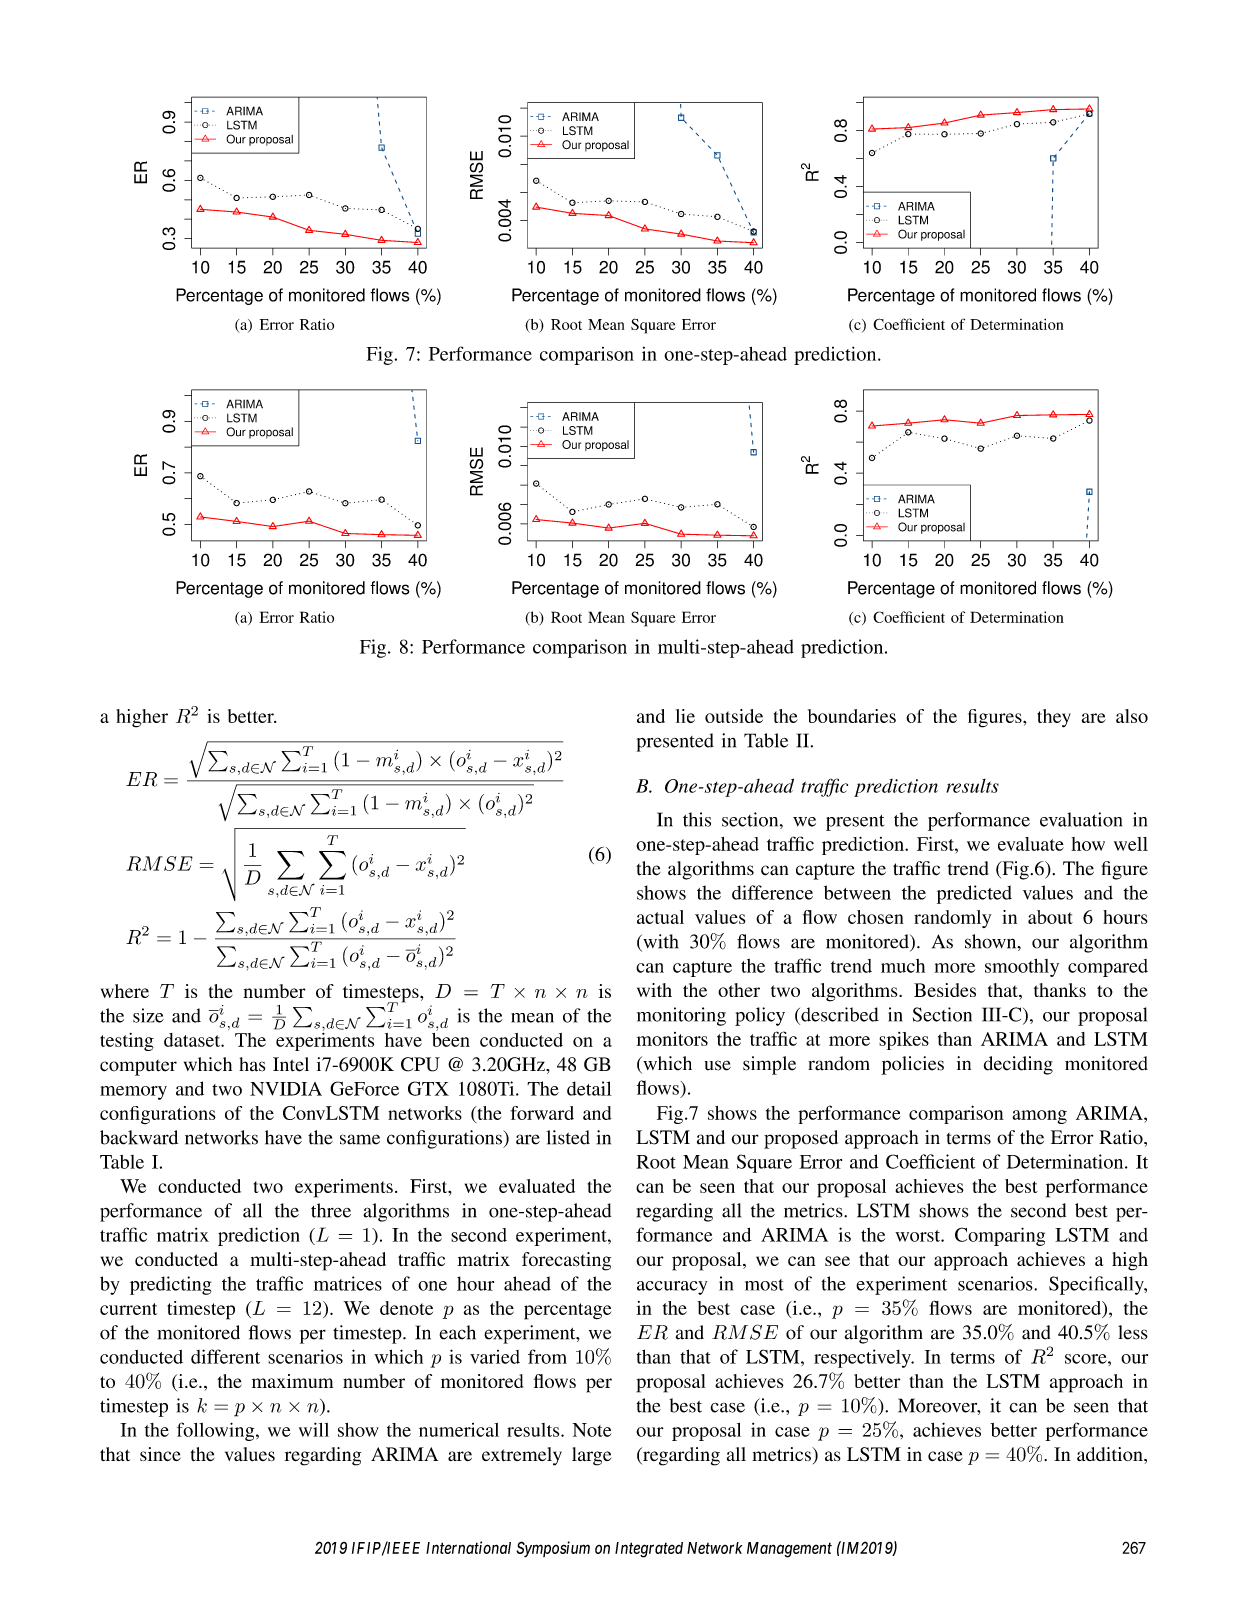 This screenshot has width=1248, height=1615. Describe the element at coordinates (685, 716) in the screenshot. I see `lie` at that location.
